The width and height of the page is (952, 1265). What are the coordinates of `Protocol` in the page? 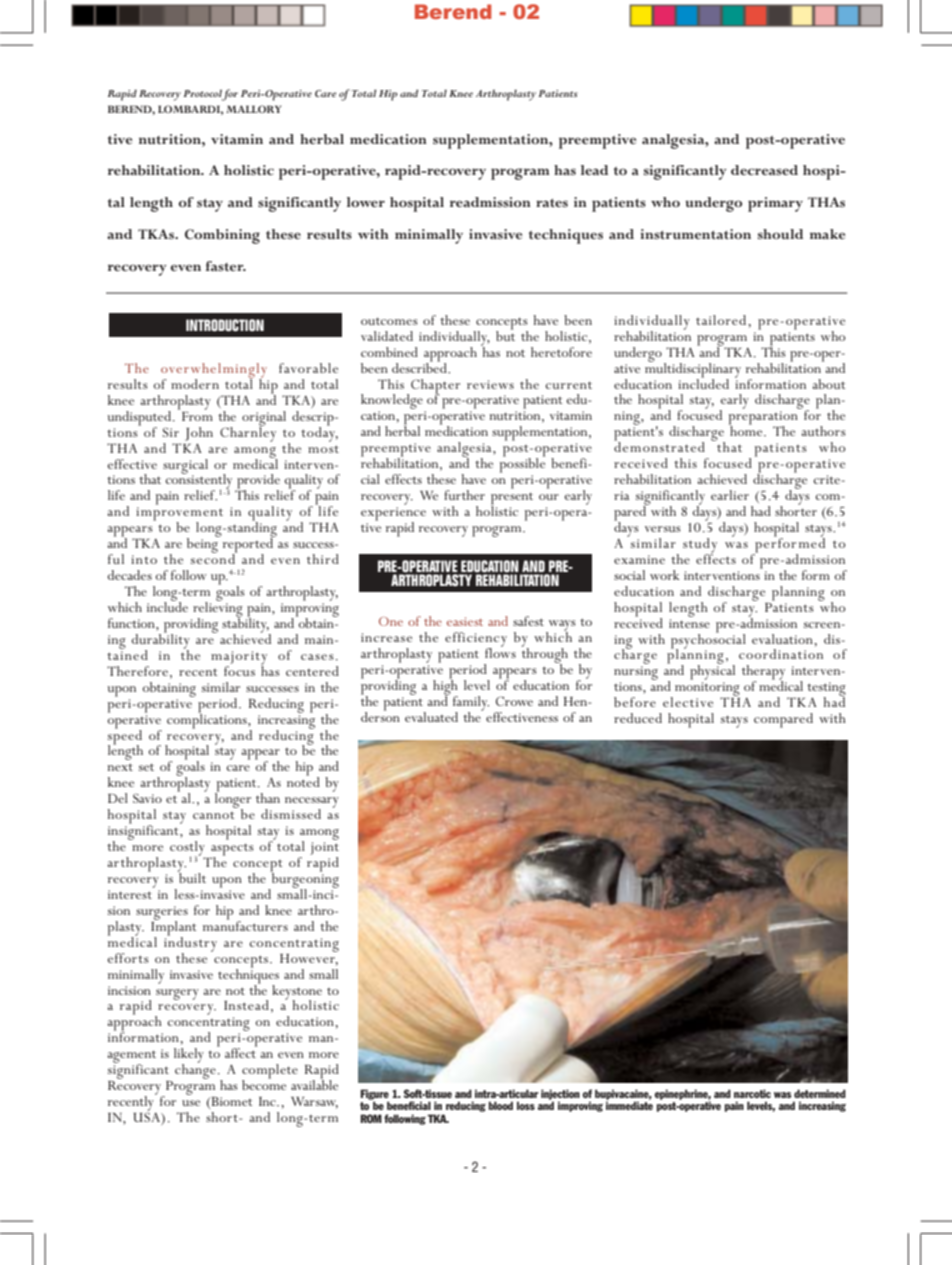 It's located at (202, 93).
